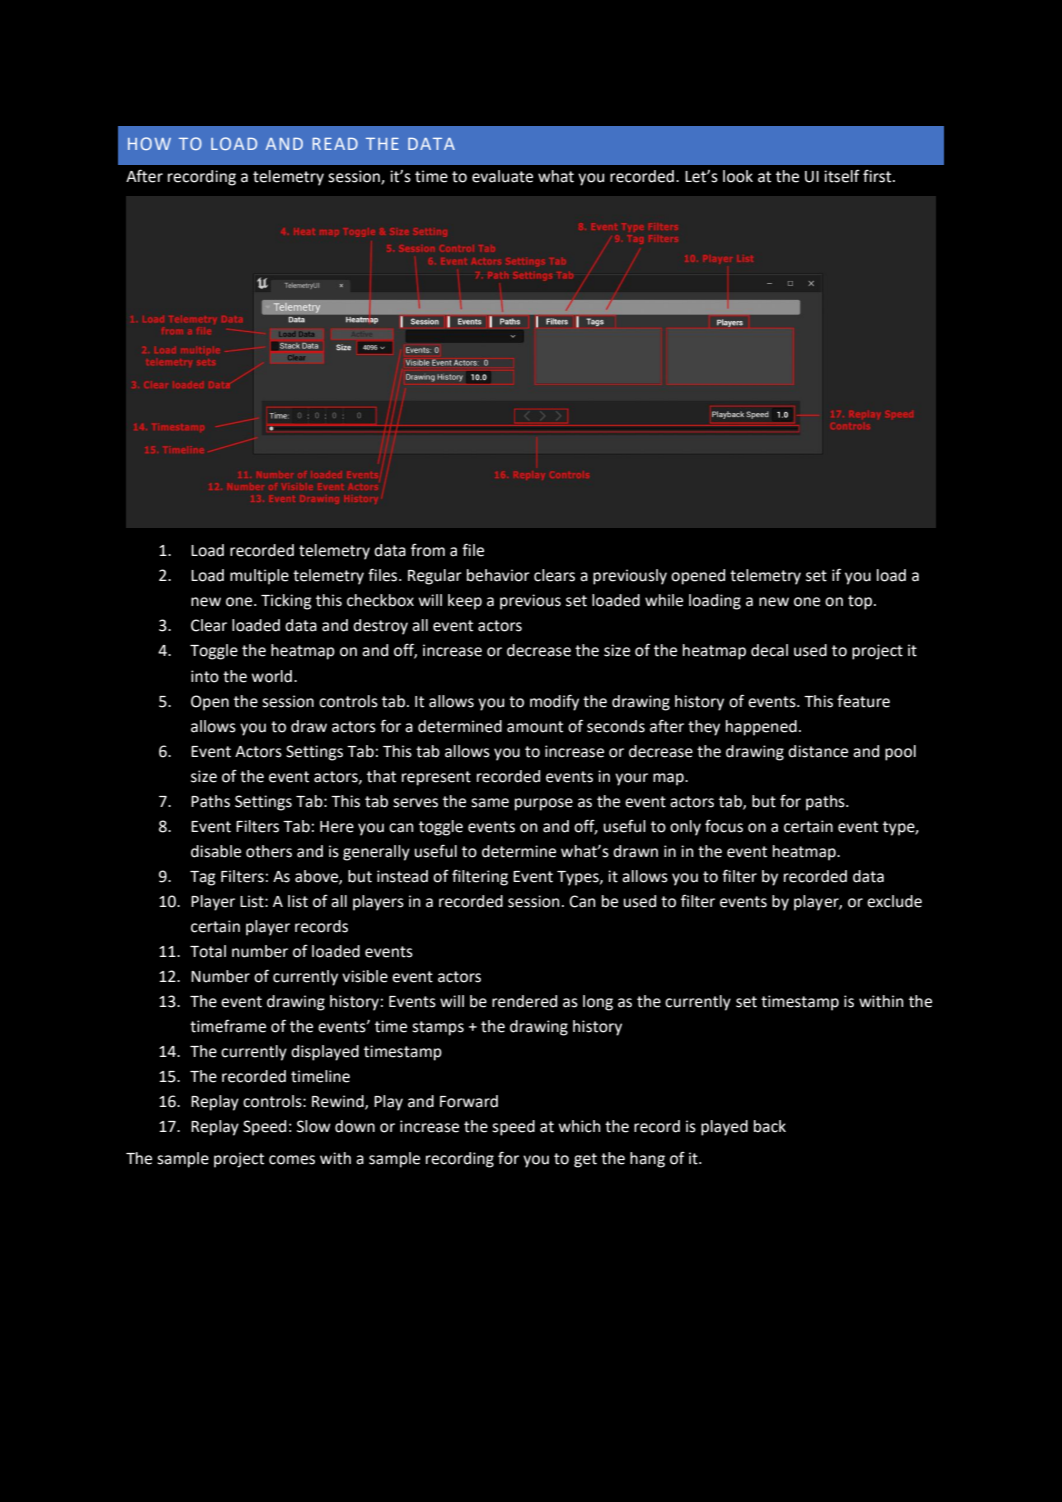  Describe the element at coordinates (149, 143) in the screenshot. I see `HOW` at that location.
